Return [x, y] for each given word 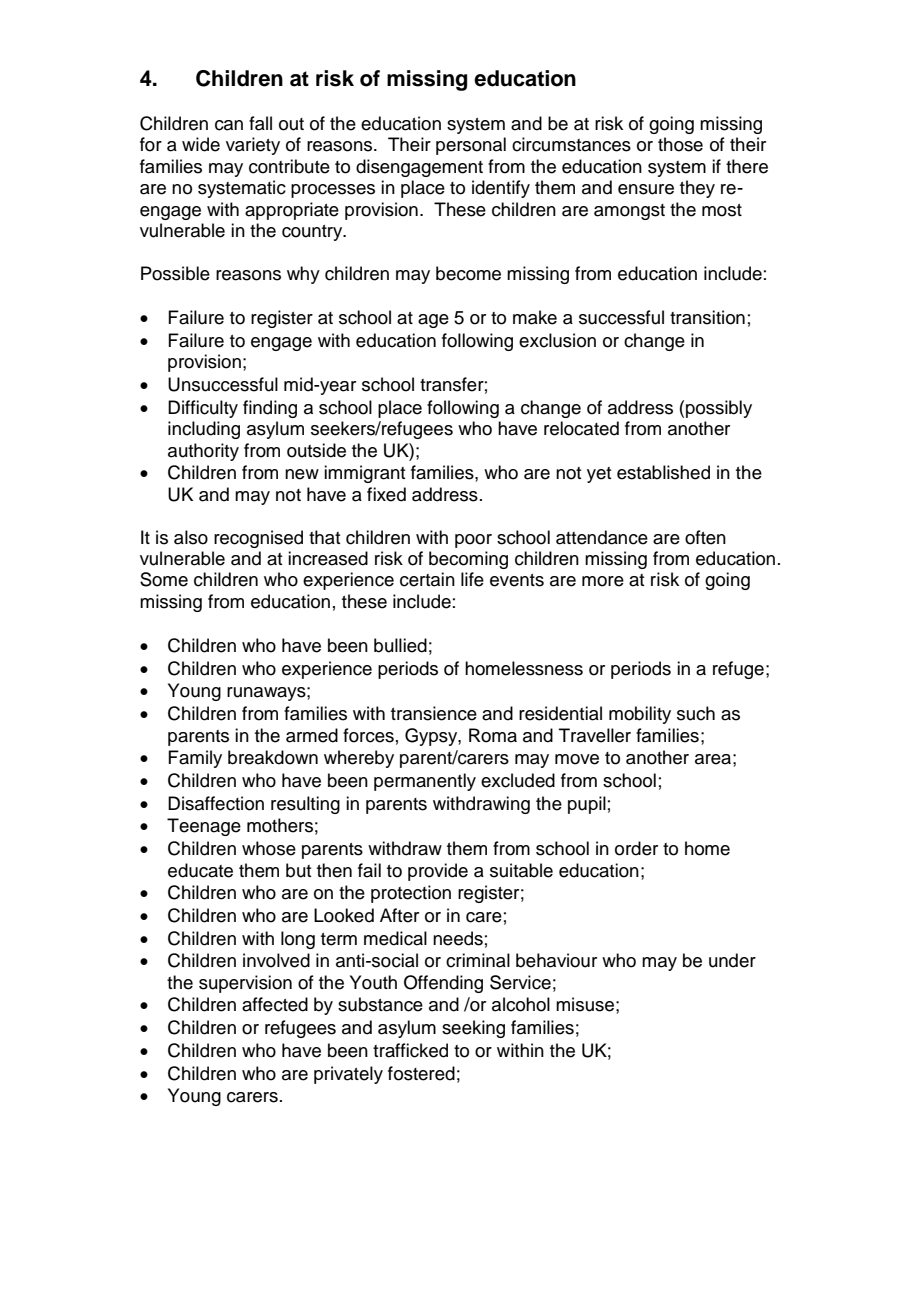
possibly [719, 409]
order [636, 848]
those [680, 144]
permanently [425, 782]
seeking [473, 1029]
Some [164, 579]
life [472, 579]
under [732, 960]
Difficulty [203, 409]
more [603, 581]
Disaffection [216, 803]
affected [275, 1004]
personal [471, 146]
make [535, 317]
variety [253, 146]
